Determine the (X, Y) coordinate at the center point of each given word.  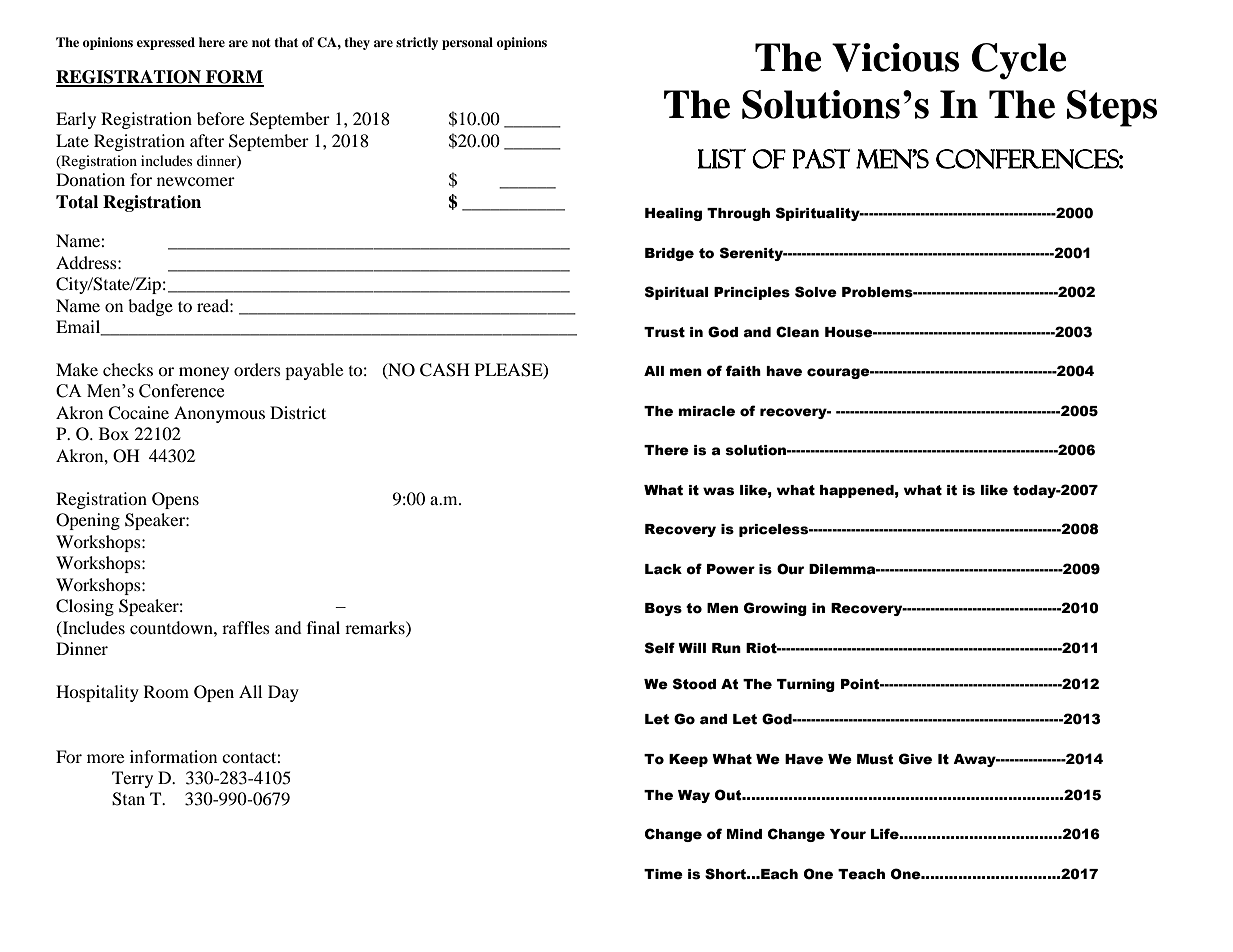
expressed (166, 43)
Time (663, 874)
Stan (128, 799)
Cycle (1019, 61)
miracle (706, 411)
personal (467, 43)
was (718, 491)
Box (114, 433)
